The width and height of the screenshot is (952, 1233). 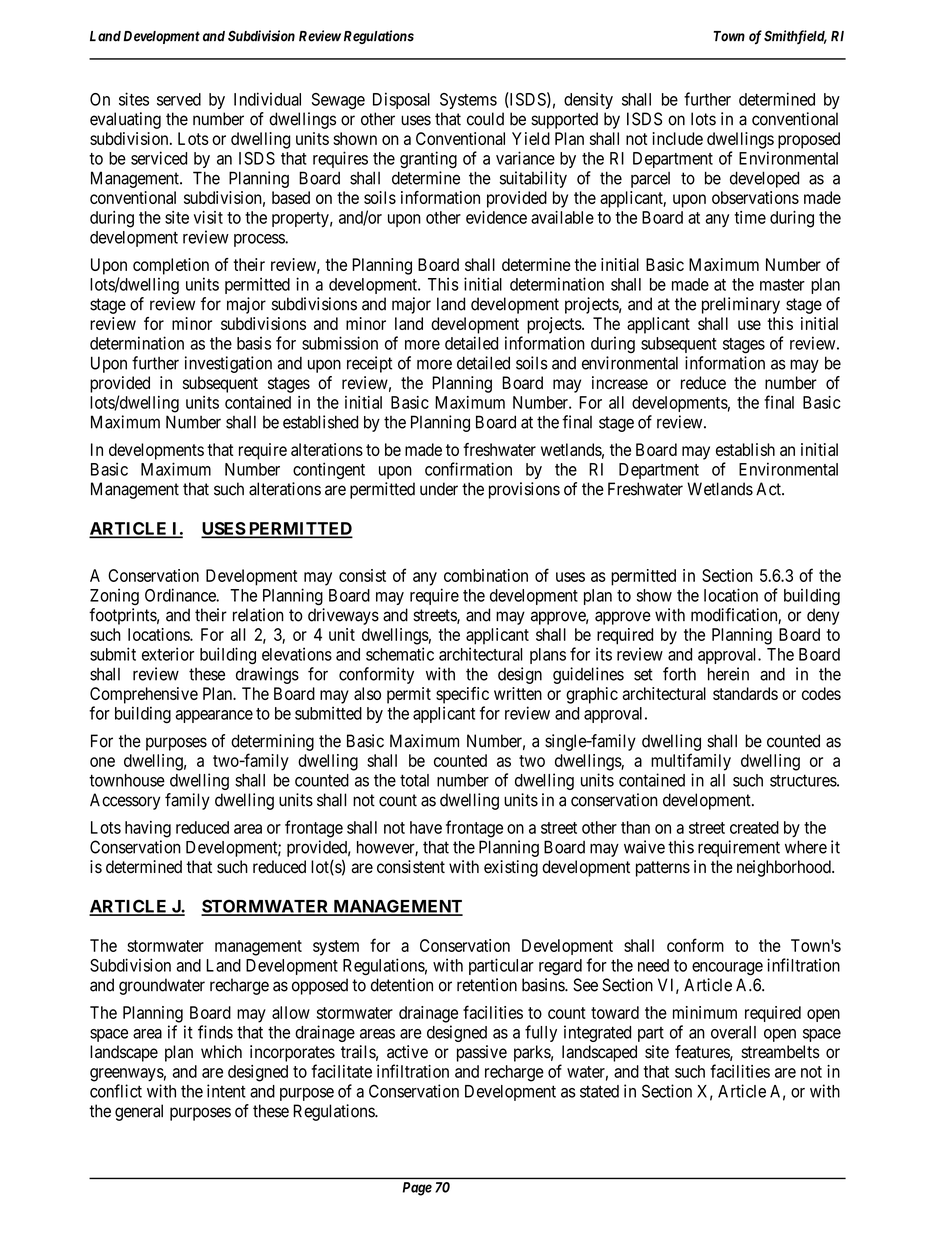 I want to click on confirmation, so click(x=468, y=469).
